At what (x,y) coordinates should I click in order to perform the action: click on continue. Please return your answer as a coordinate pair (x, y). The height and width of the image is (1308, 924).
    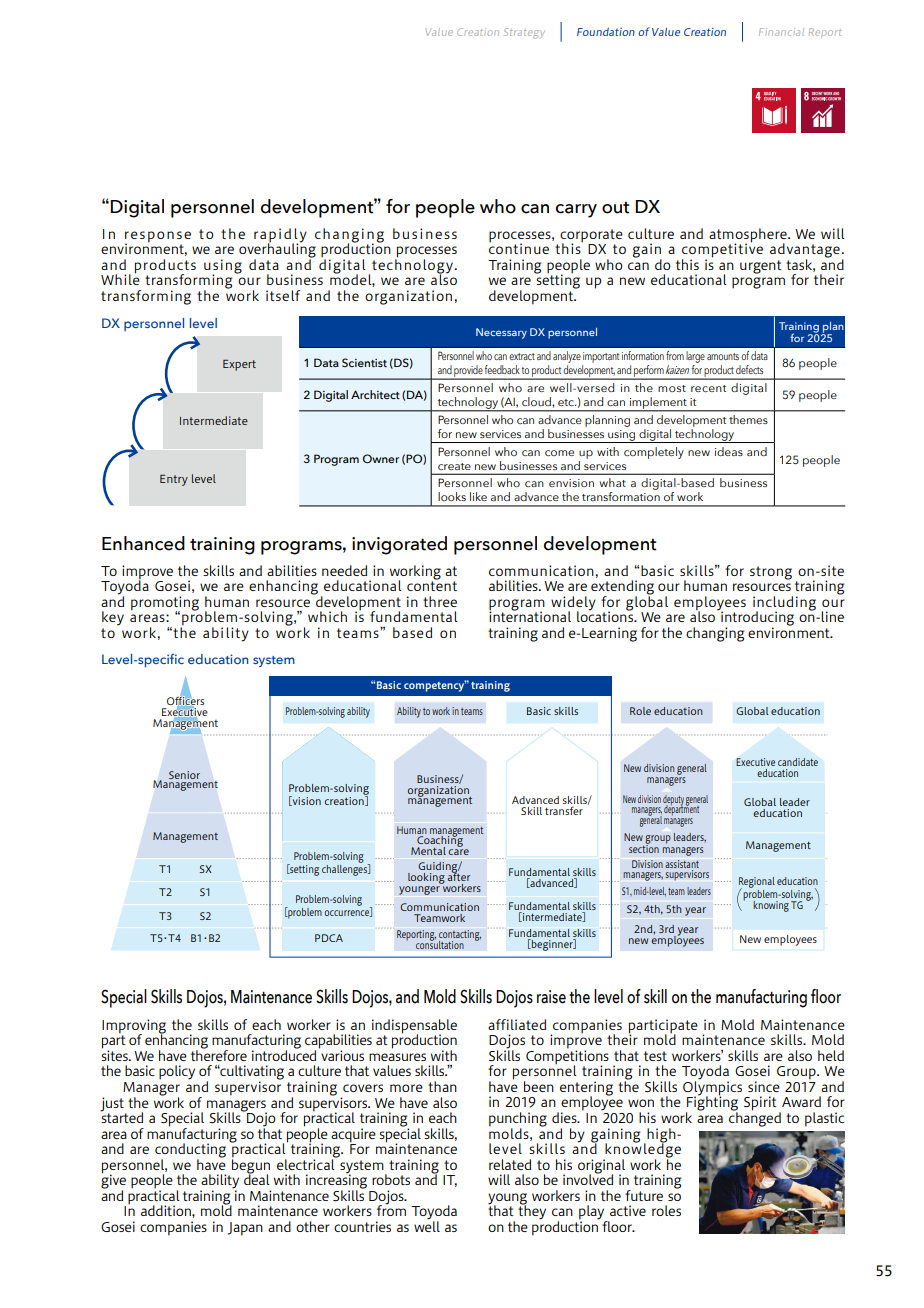
    Looking at the image, I should click on (519, 247).
